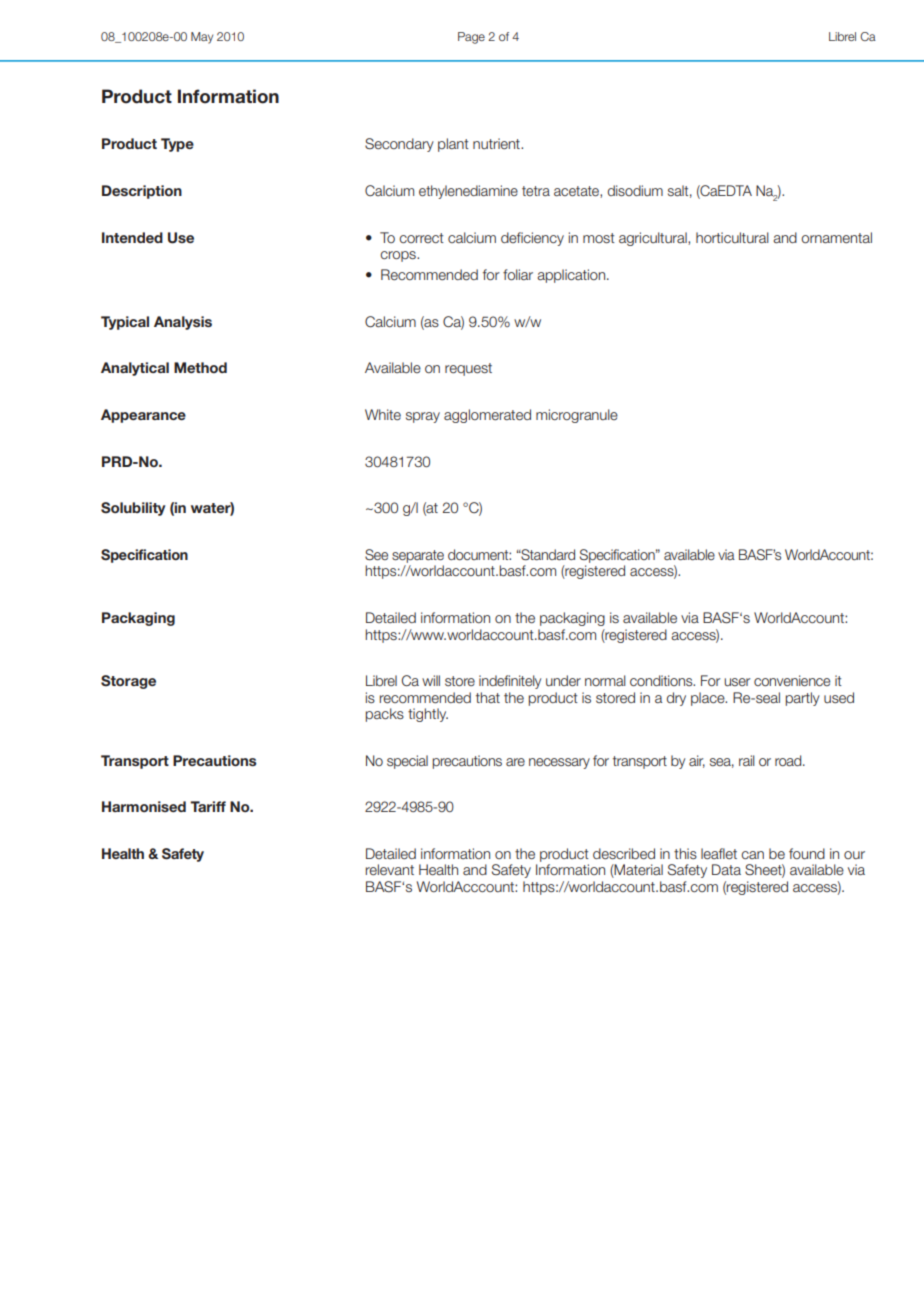 The width and height of the image is (924, 1308). Describe the element at coordinates (792, 680) in the image. I see `convenience` at that location.
